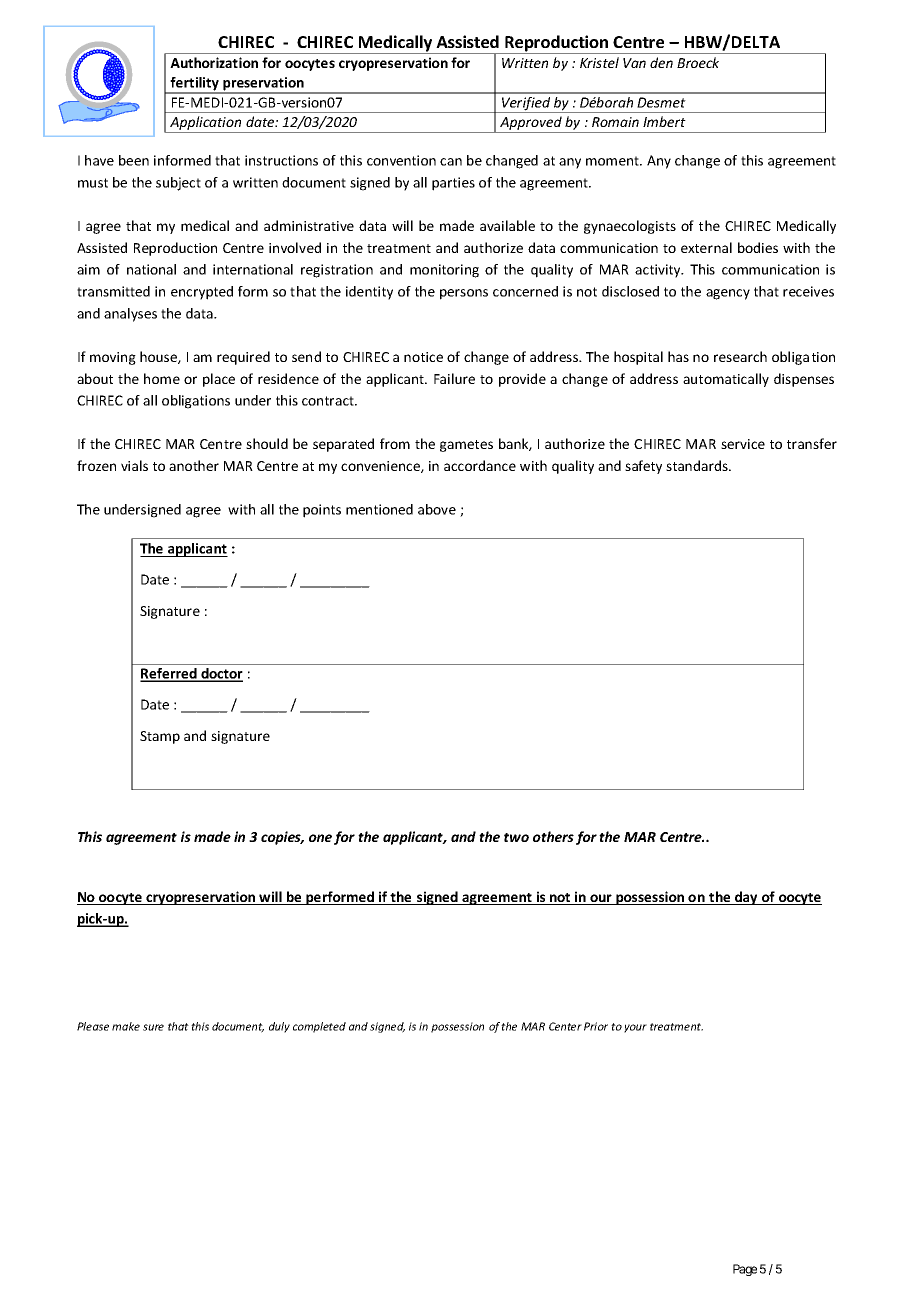 The image size is (924, 1308). I want to click on sure, so click(153, 1027).
